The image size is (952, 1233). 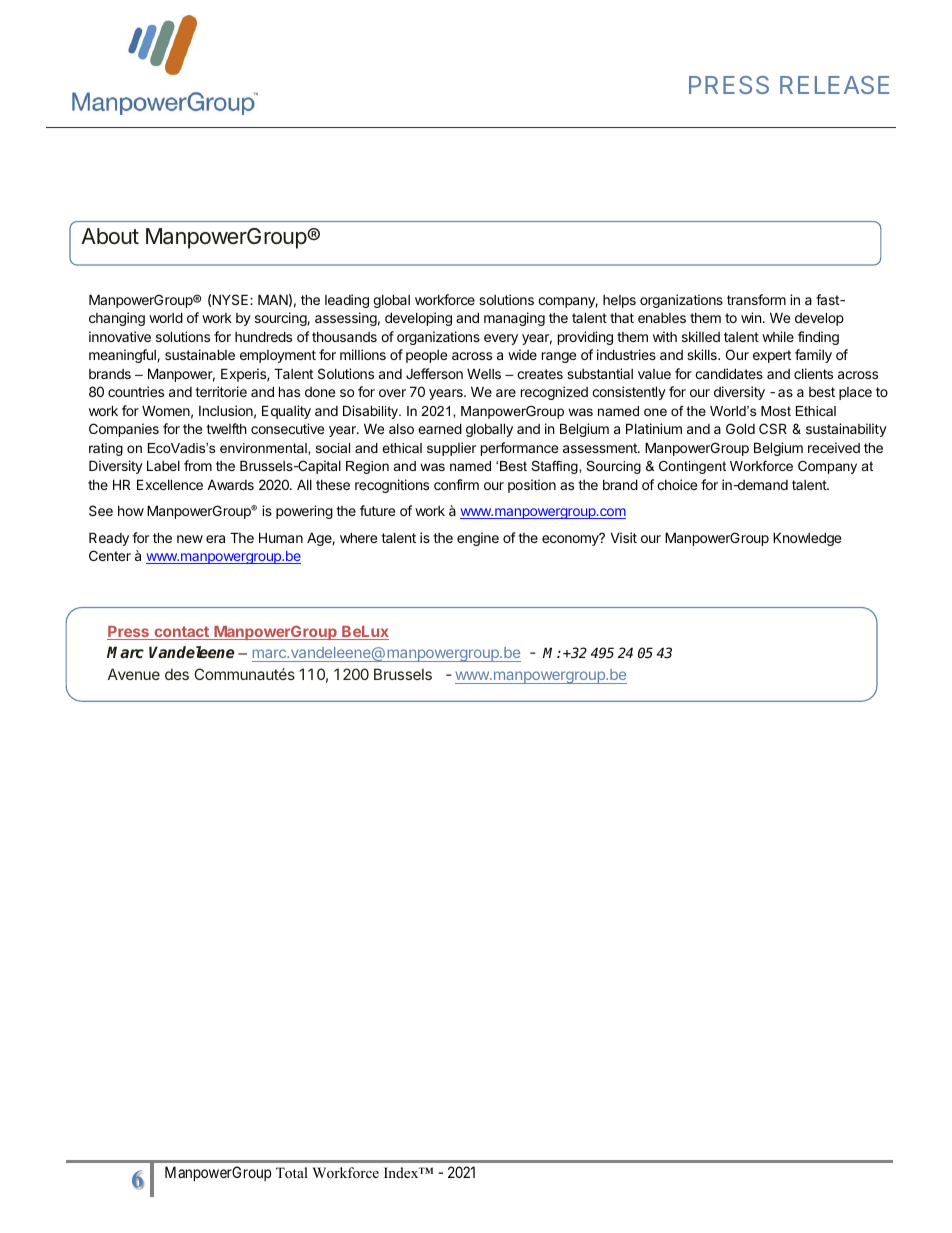 I want to click on every, so click(x=501, y=339).
